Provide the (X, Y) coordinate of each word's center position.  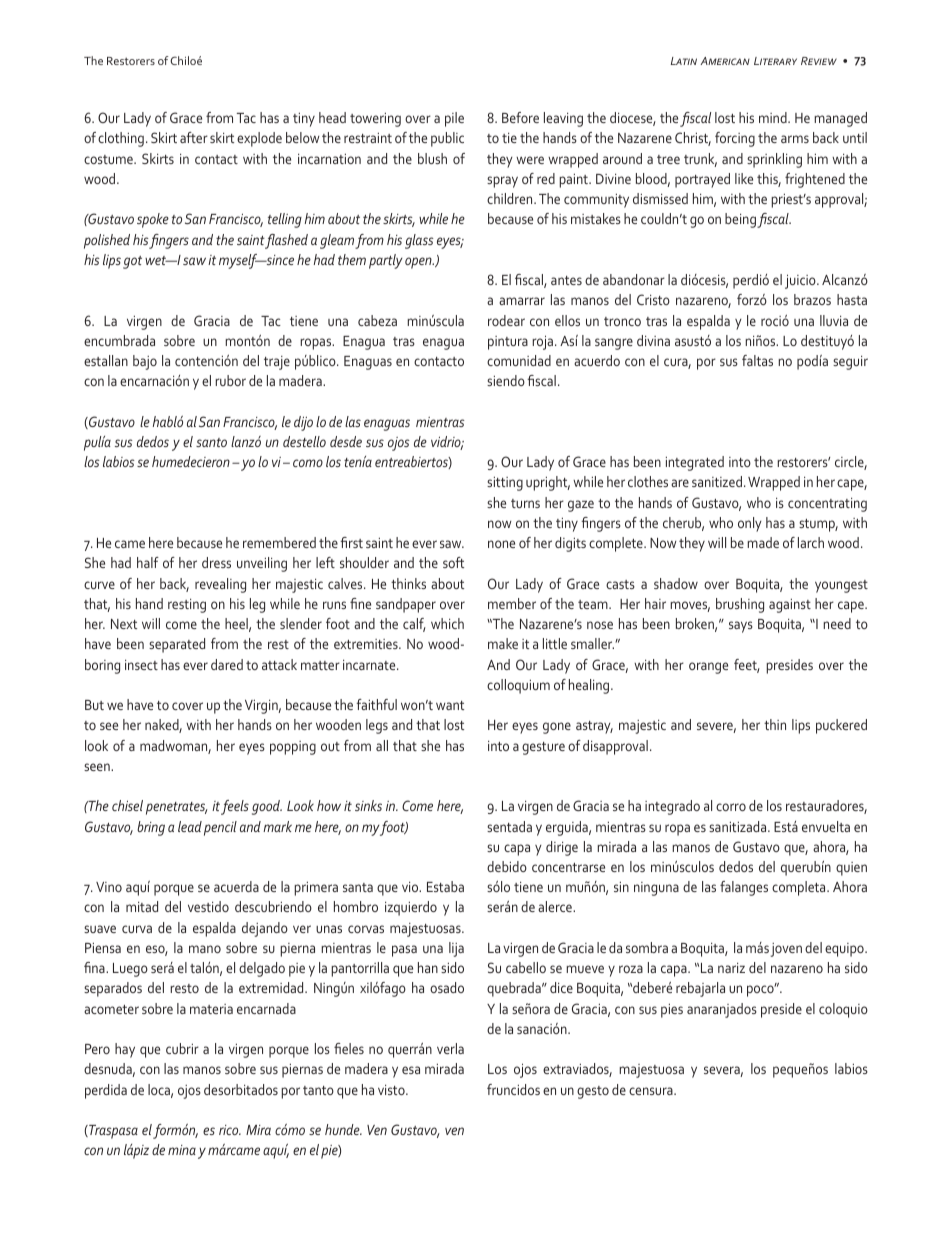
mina (182, 1150)
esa (411, 1070)
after (194, 137)
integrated (695, 463)
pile (454, 119)
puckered (841, 726)
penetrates (177, 808)
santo (211, 442)
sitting (505, 484)
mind (774, 117)
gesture (543, 748)
